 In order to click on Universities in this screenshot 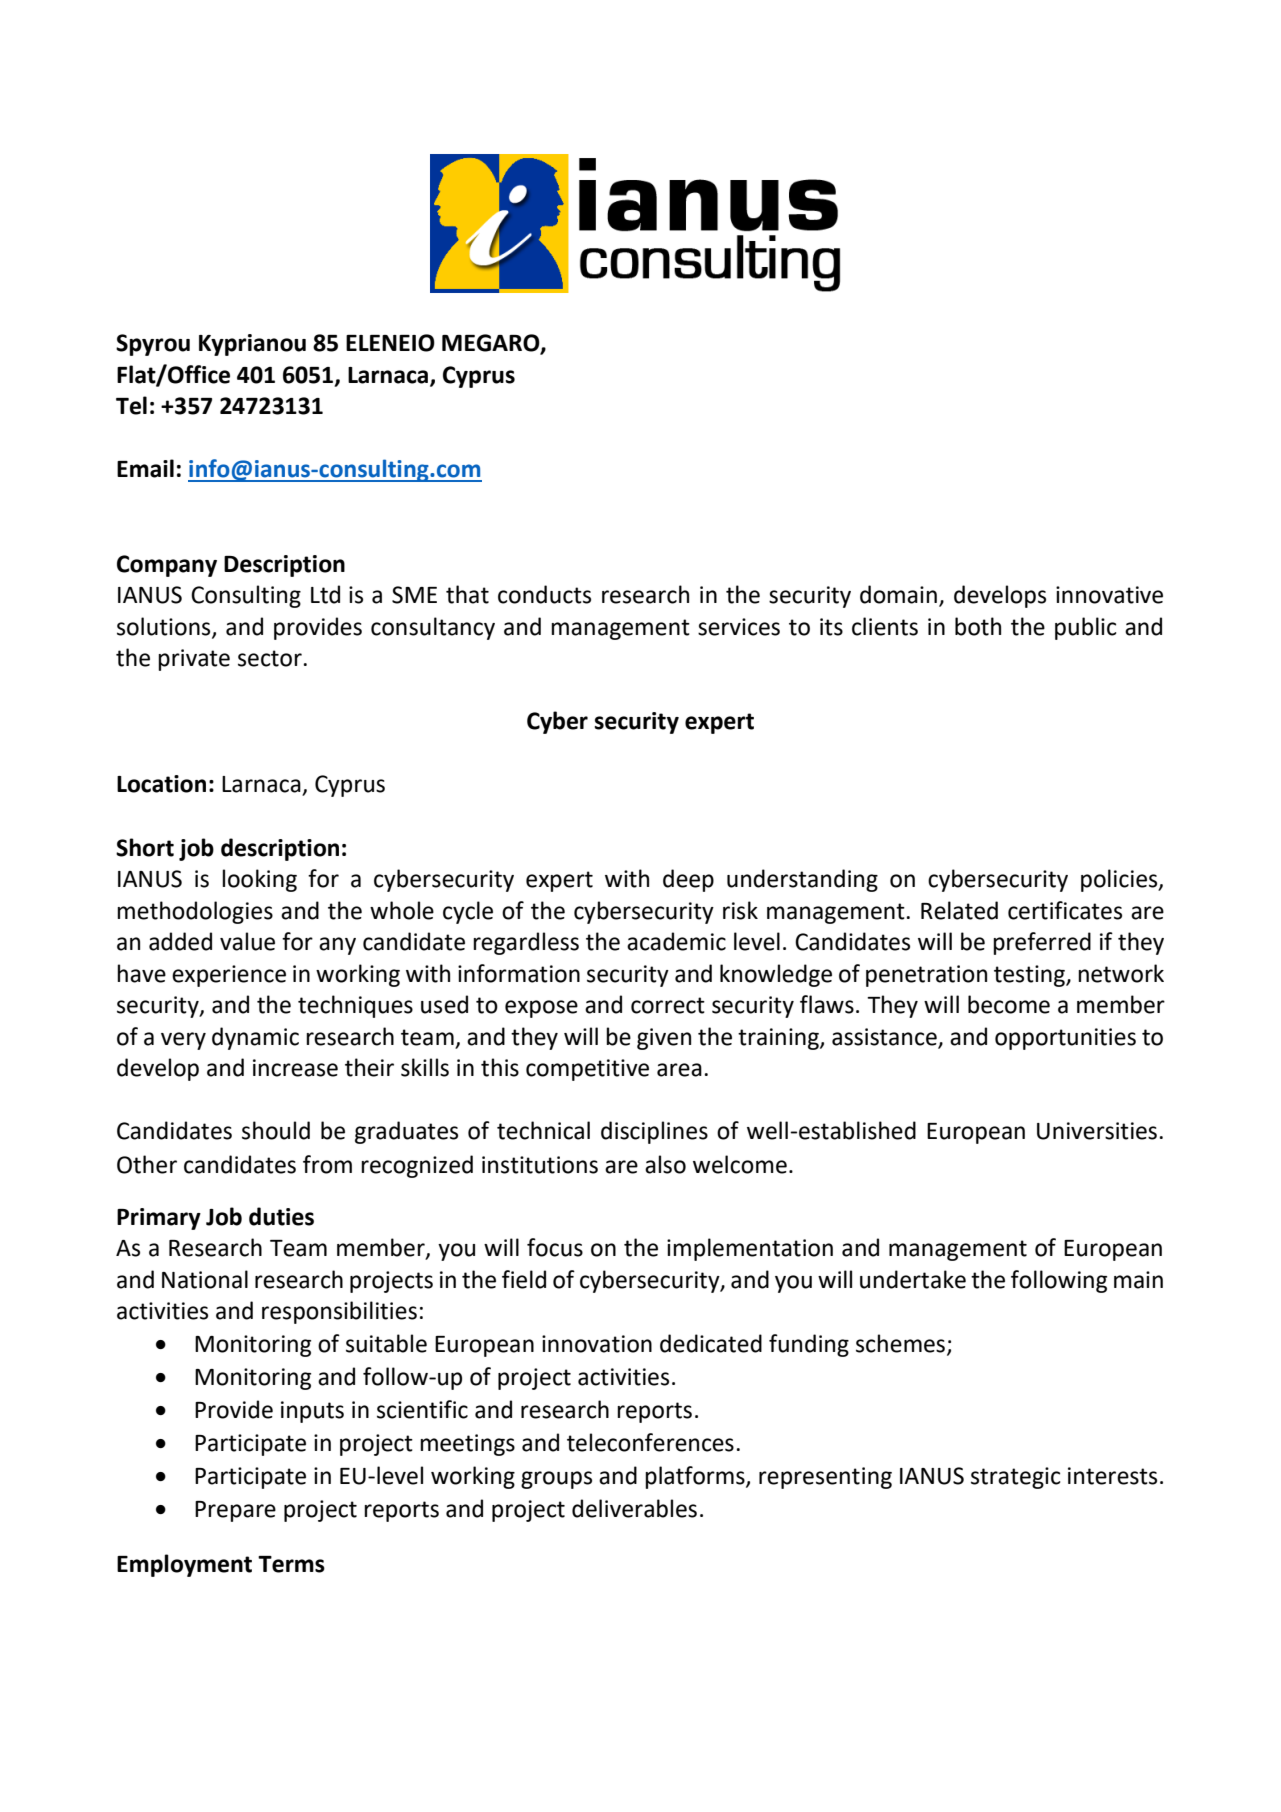, I will do `click(1097, 1131)`.
